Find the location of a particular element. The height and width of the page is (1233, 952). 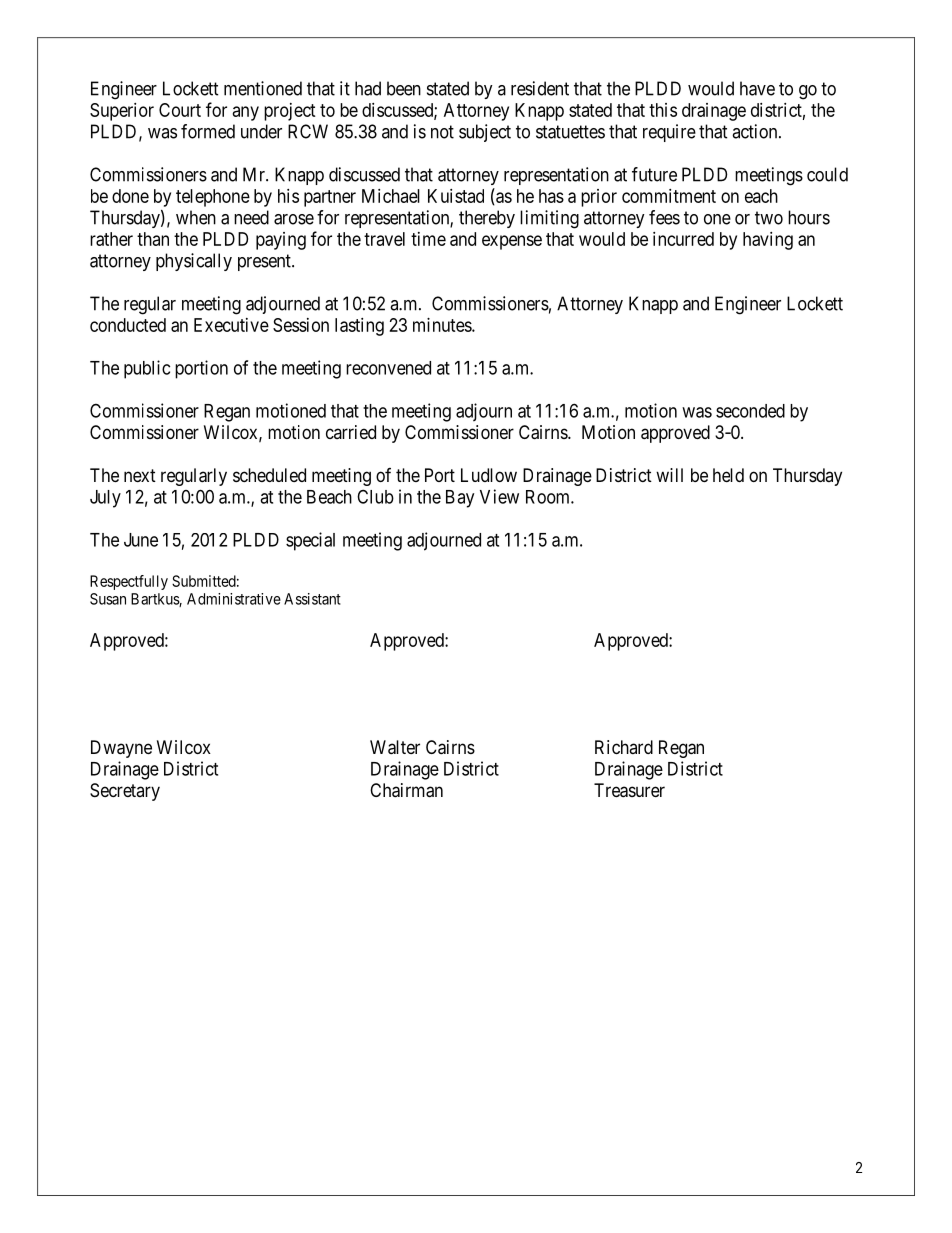

than is located at coordinates (153, 239).
